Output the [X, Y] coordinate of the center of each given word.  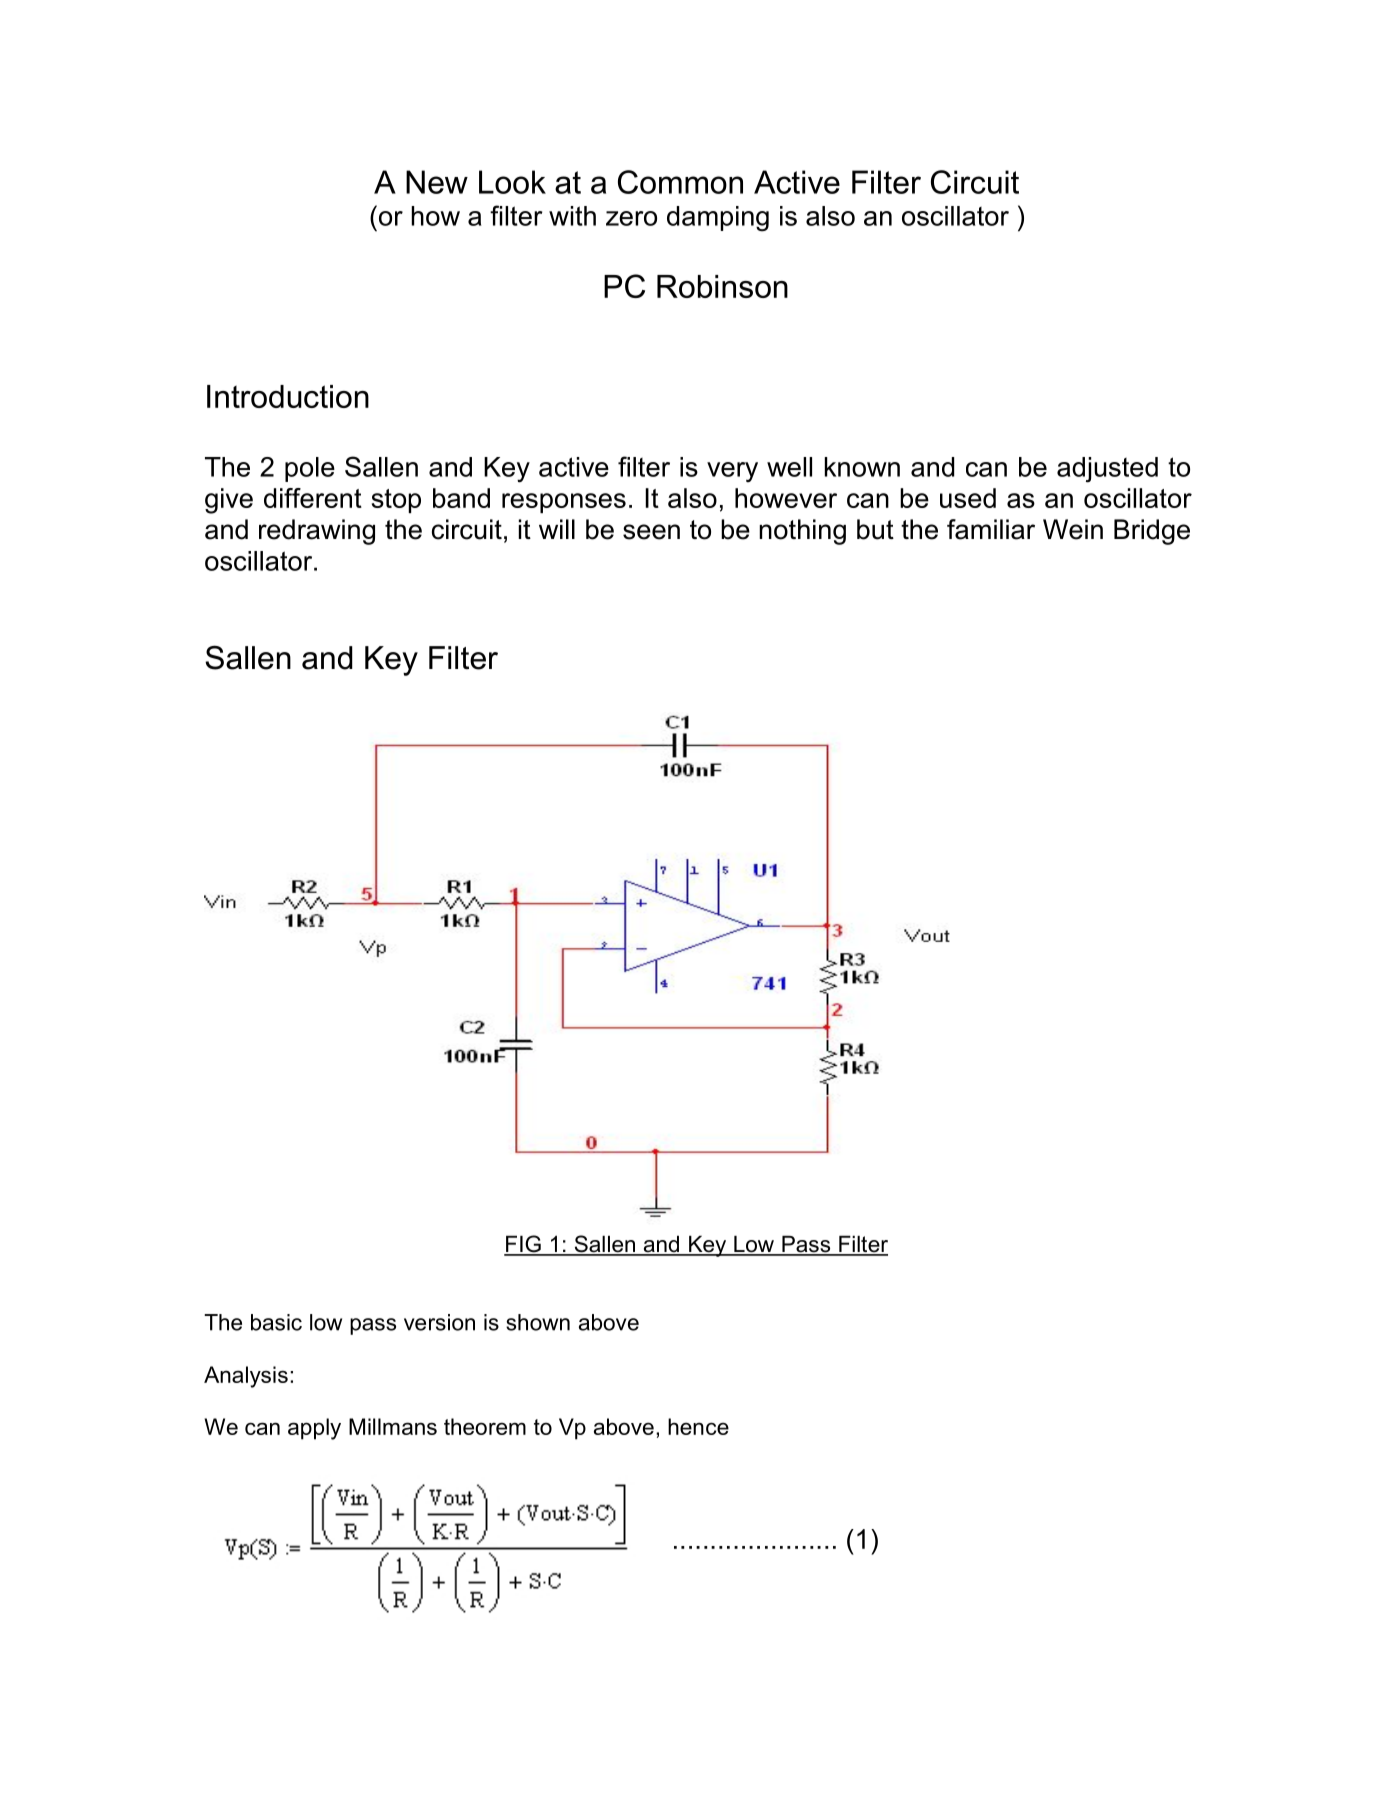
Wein [1073, 529]
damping [718, 219]
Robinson [722, 286]
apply [314, 1429]
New [437, 182]
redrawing [317, 532]
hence [698, 1426]
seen [651, 532]
